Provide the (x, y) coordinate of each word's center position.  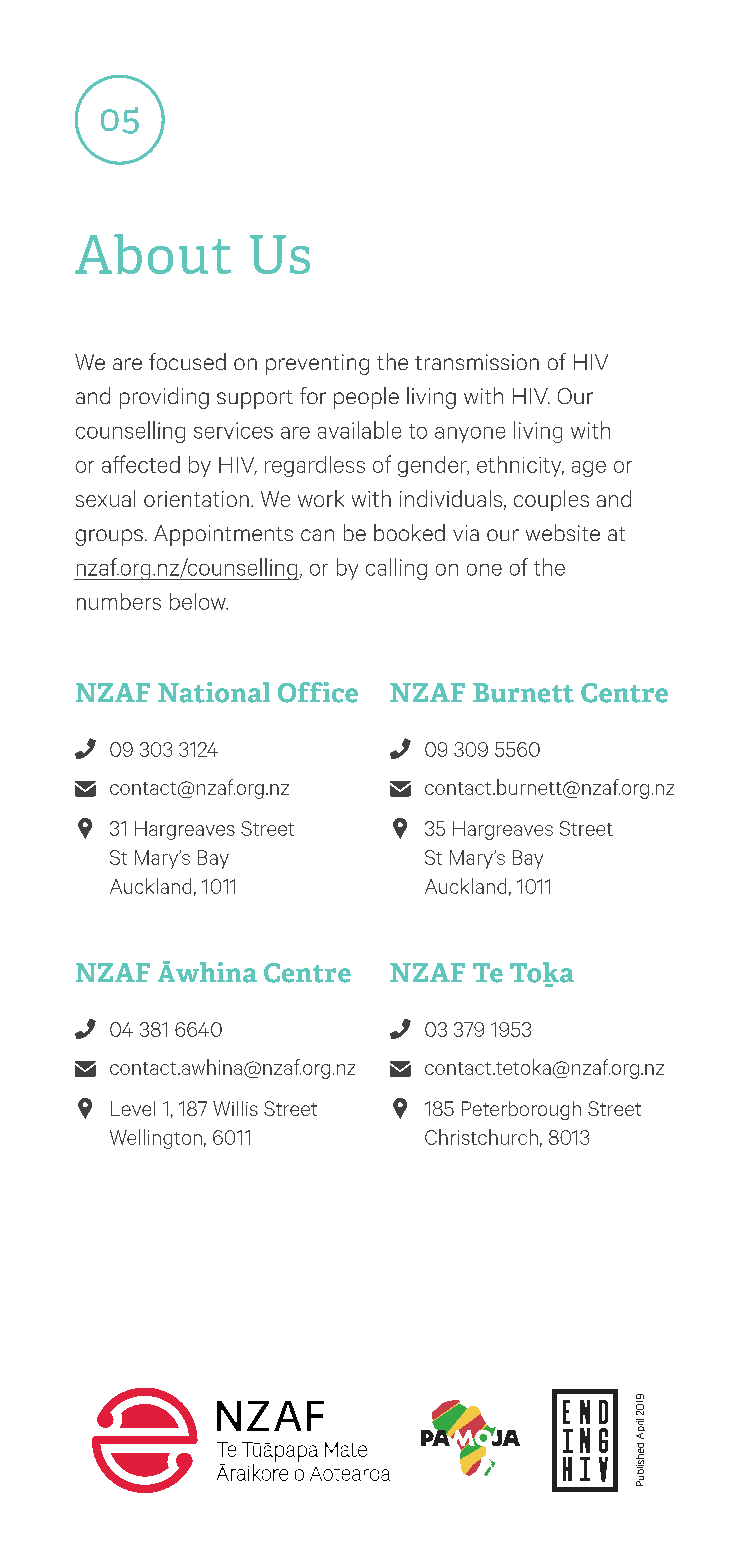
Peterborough (521, 1110)
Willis (235, 1108)
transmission (477, 362)
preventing (317, 364)
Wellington (156, 1139)
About (153, 254)
